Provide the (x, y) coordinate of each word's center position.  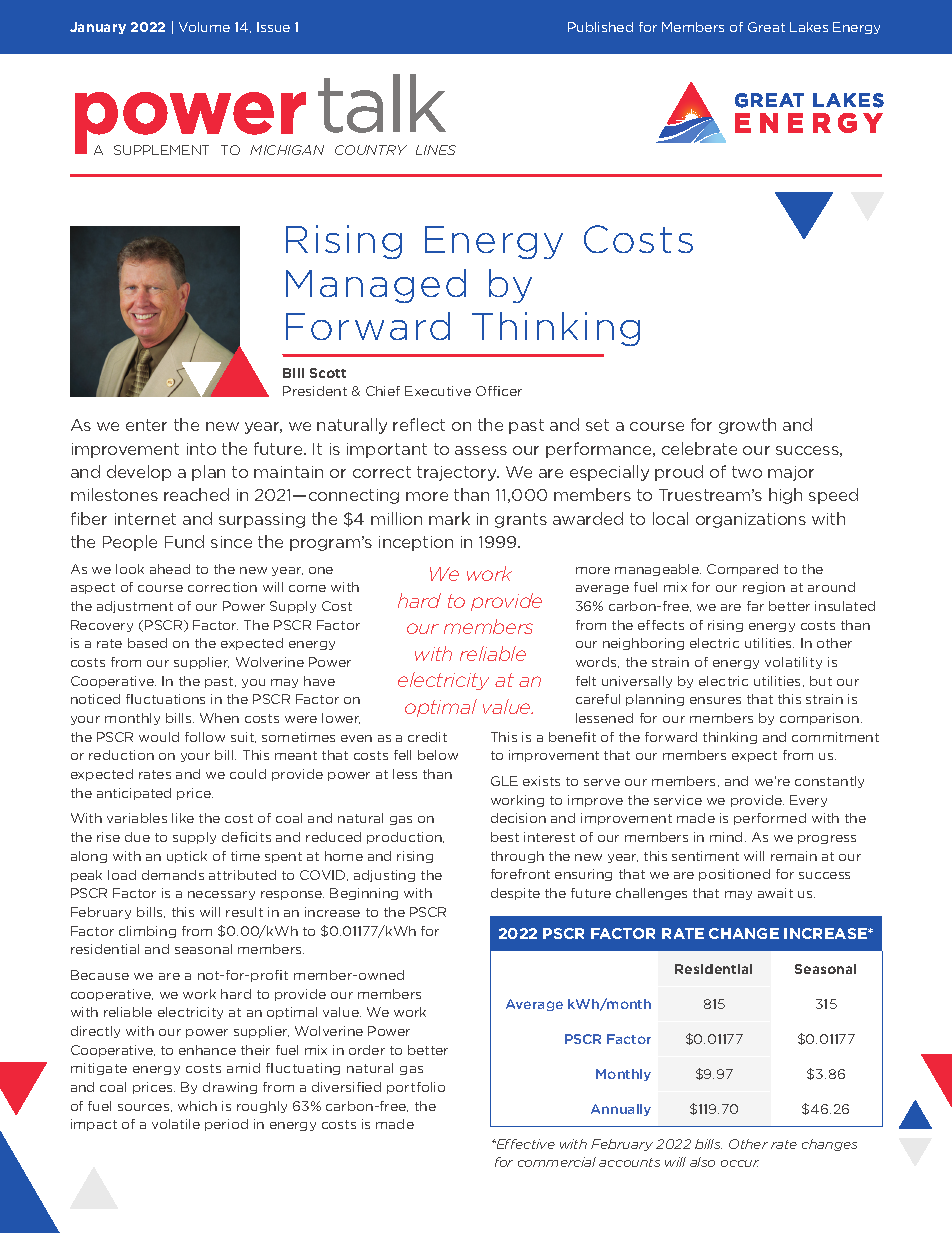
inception (416, 543)
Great (766, 27)
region (764, 588)
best (505, 837)
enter (146, 425)
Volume (204, 27)
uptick (187, 857)
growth (747, 426)
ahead (170, 569)
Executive (438, 391)
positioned (734, 875)
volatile (176, 1124)
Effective (524, 1144)
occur (740, 1163)
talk (382, 103)
